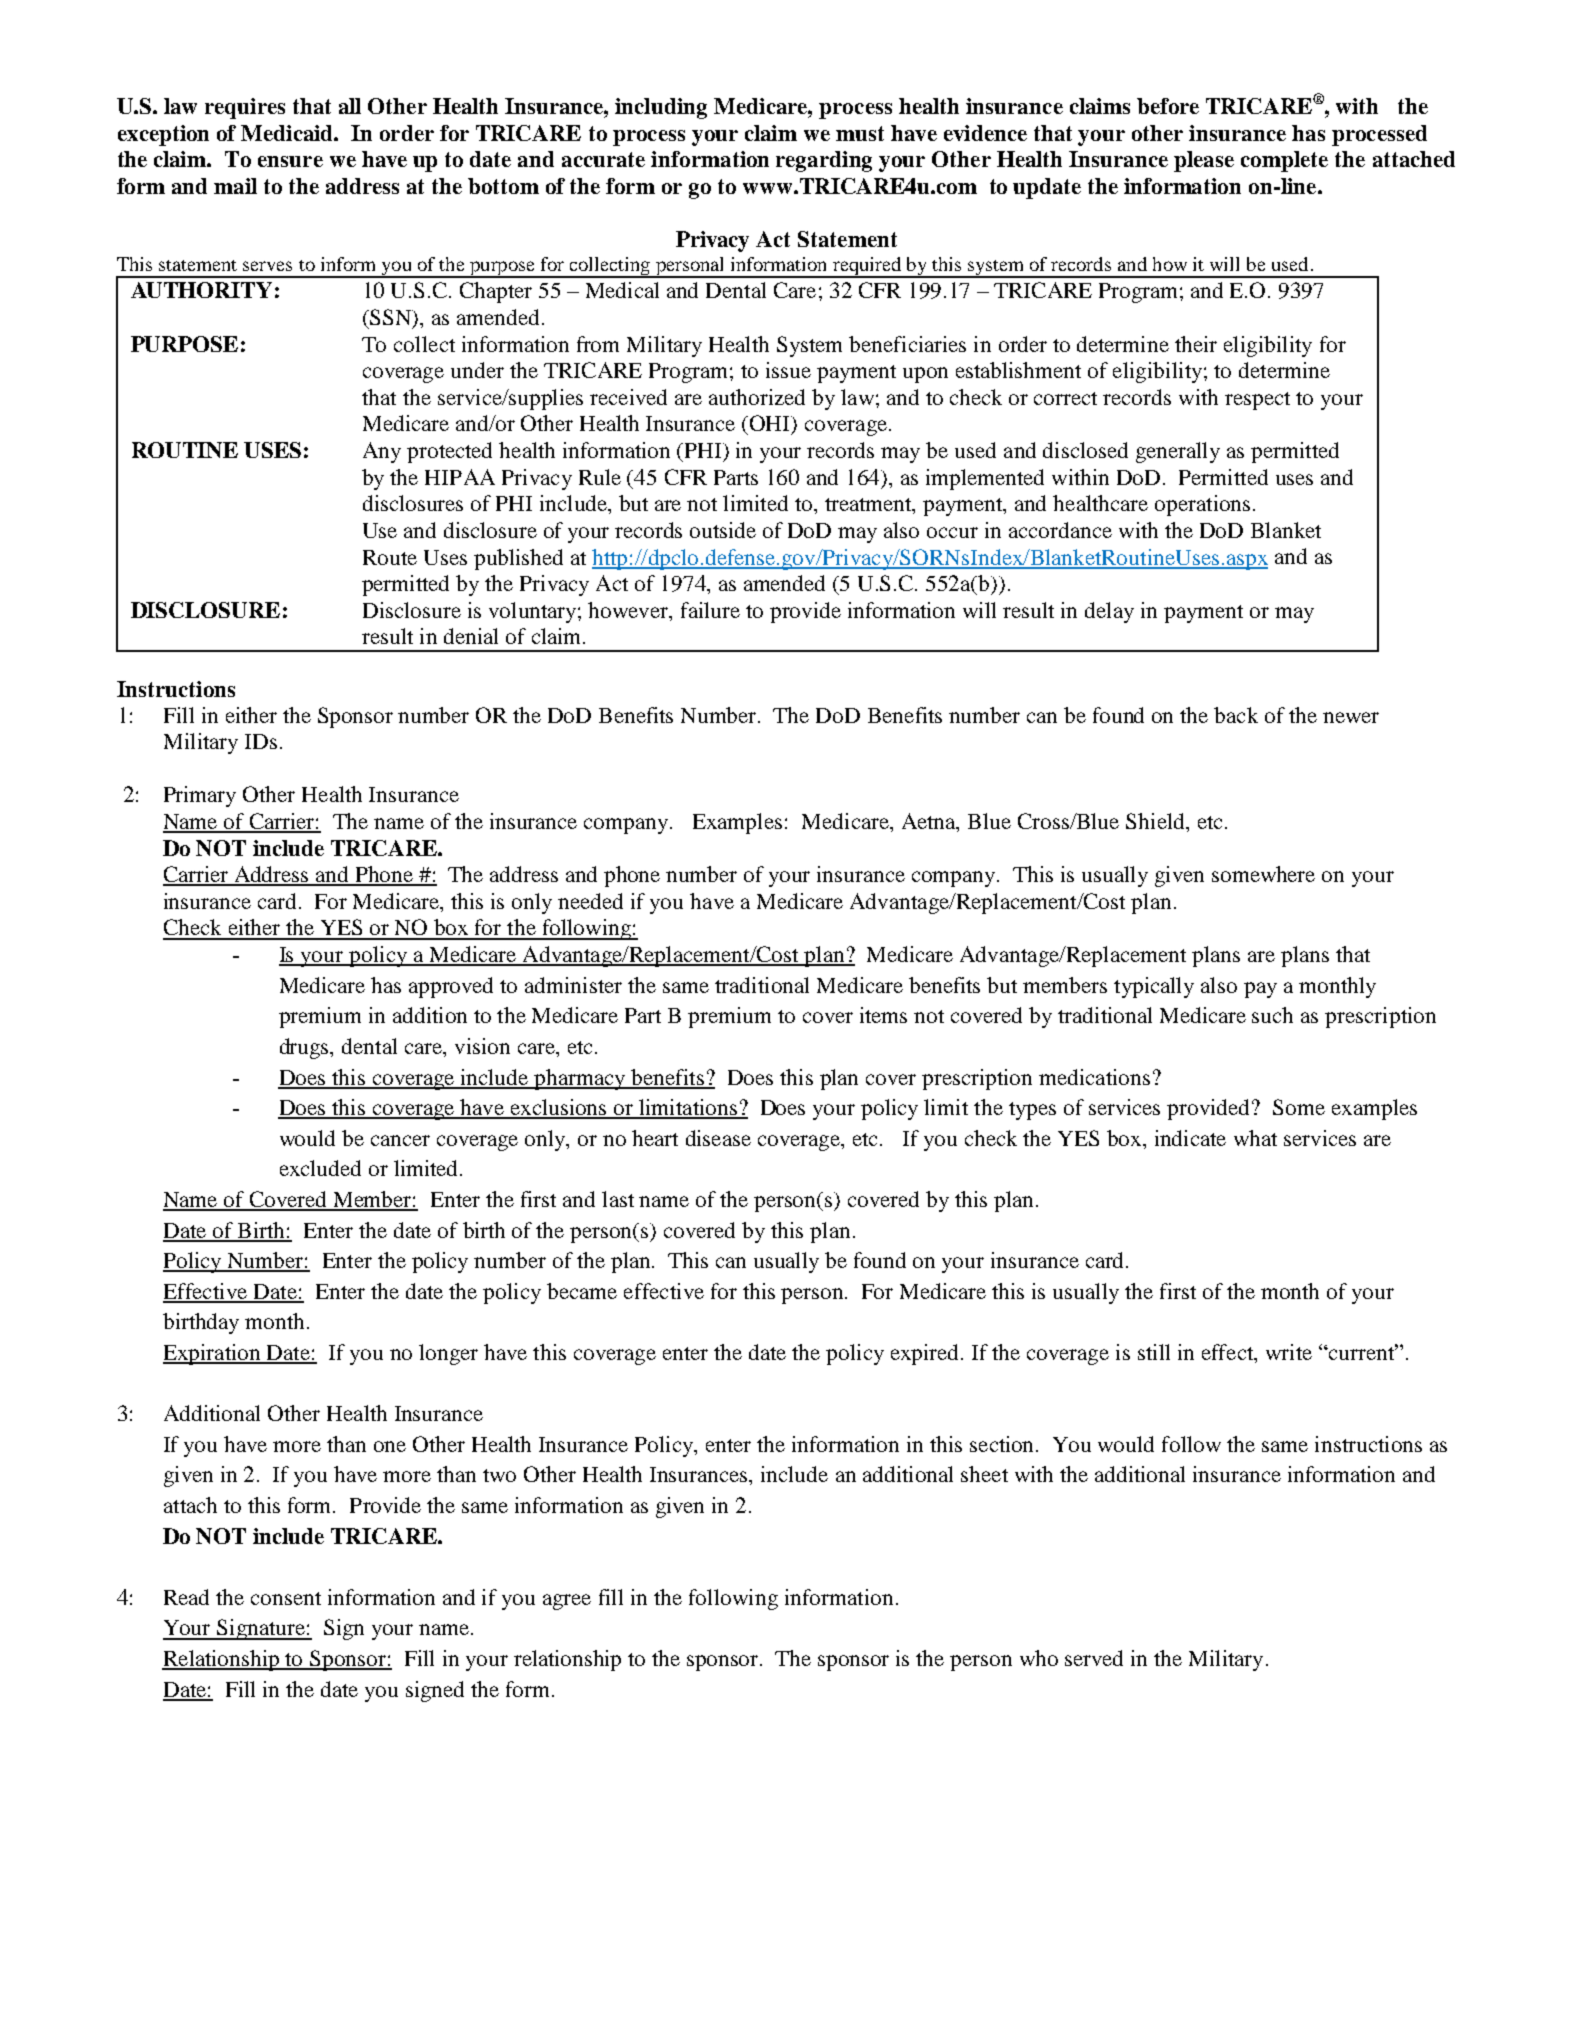 The image size is (1574, 2037). Describe the element at coordinates (1156, 821) in the document. I see `Shield` at that location.
